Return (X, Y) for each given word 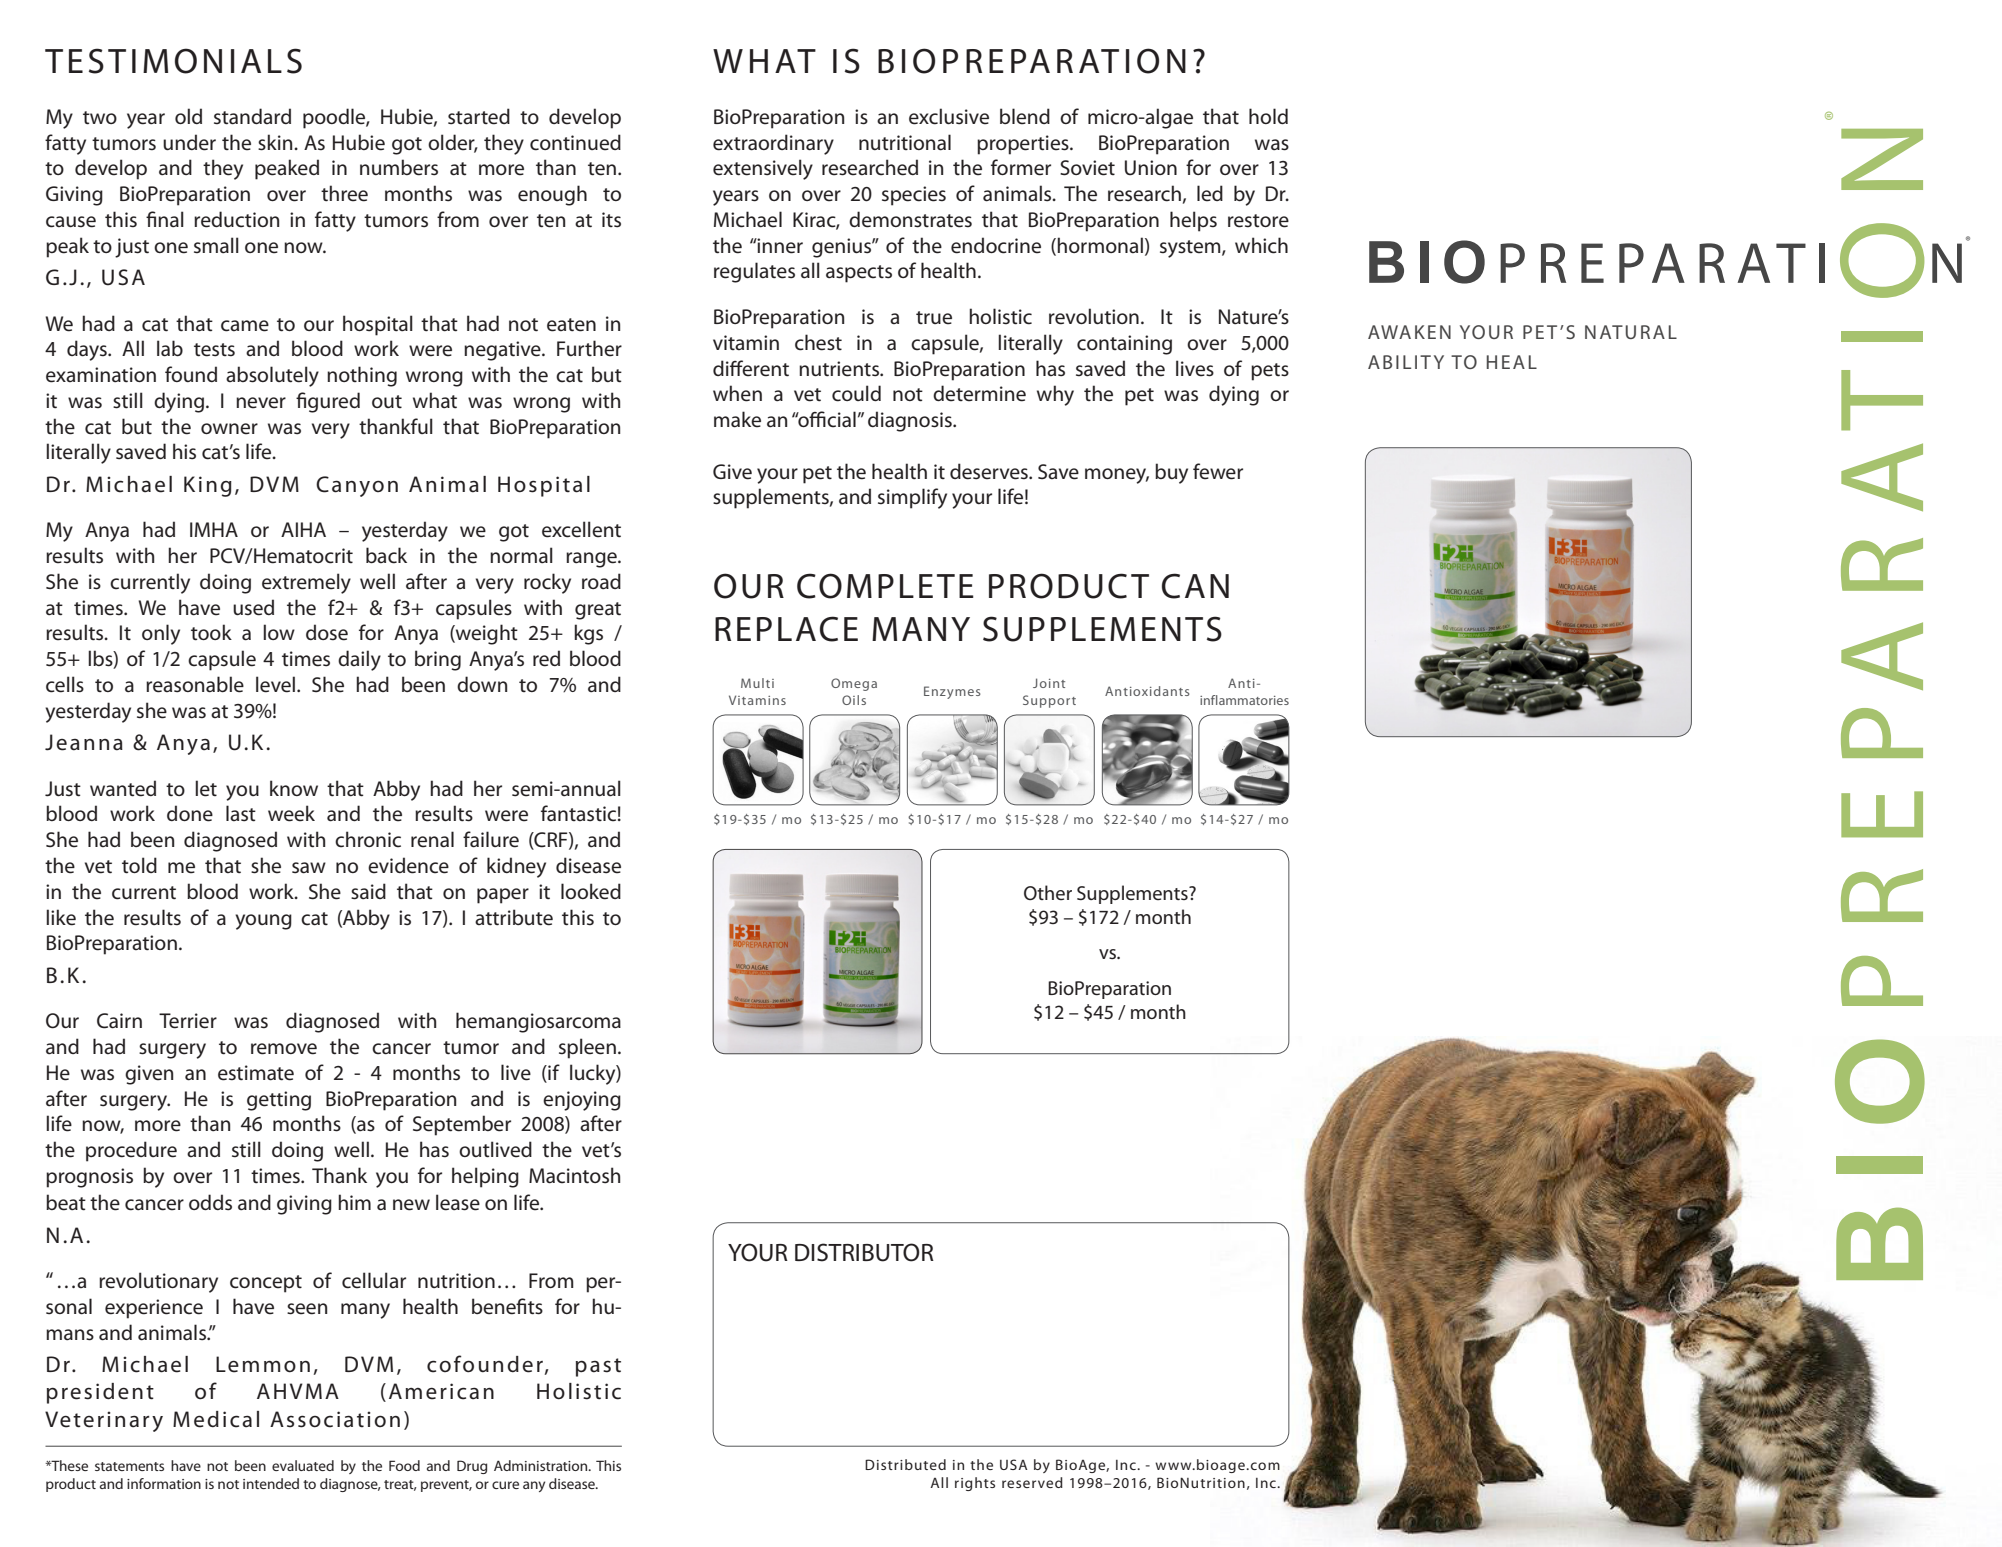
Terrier (188, 1021)
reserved (1032, 1482)
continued (575, 142)
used (253, 607)
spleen (587, 1048)
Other (1048, 892)
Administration (542, 1465)
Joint (1049, 683)
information (164, 1483)
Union (1151, 168)
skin (276, 142)
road (601, 581)
